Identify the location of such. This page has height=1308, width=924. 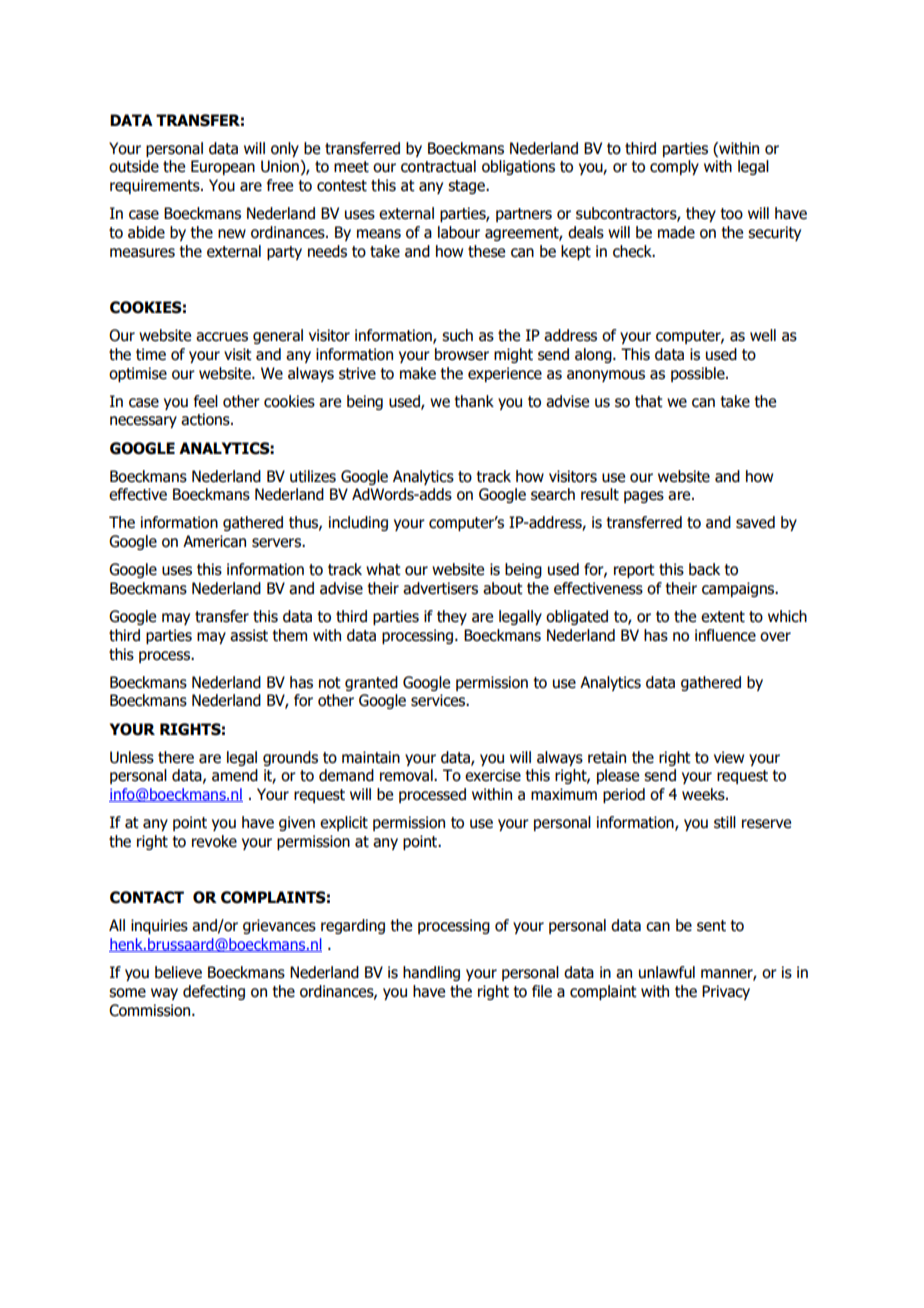
(457, 335).
